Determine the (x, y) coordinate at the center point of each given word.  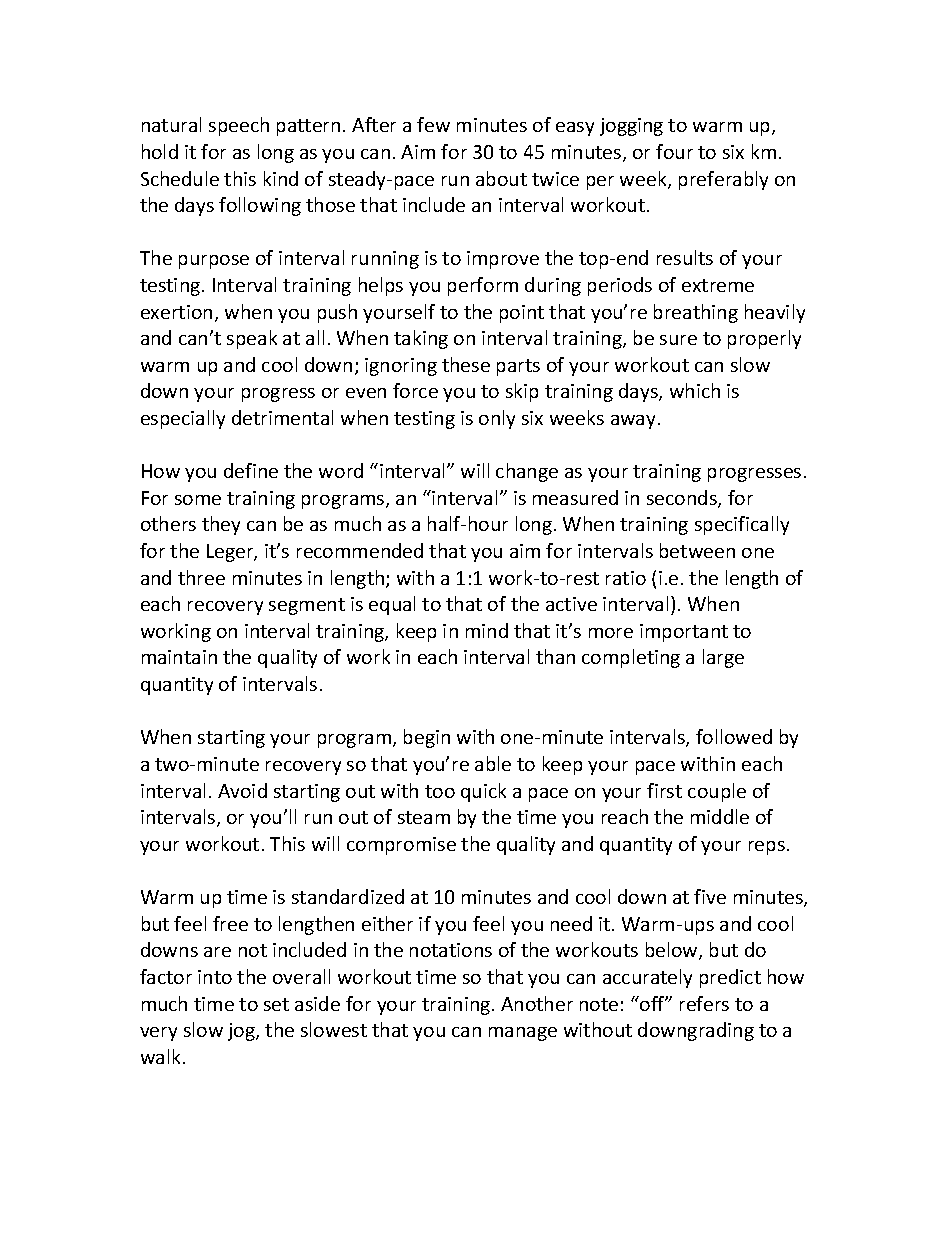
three (201, 577)
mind (487, 630)
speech (239, 126)
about (501, 178)
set (276, 1004)
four (674, 151)
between (697, 550)
